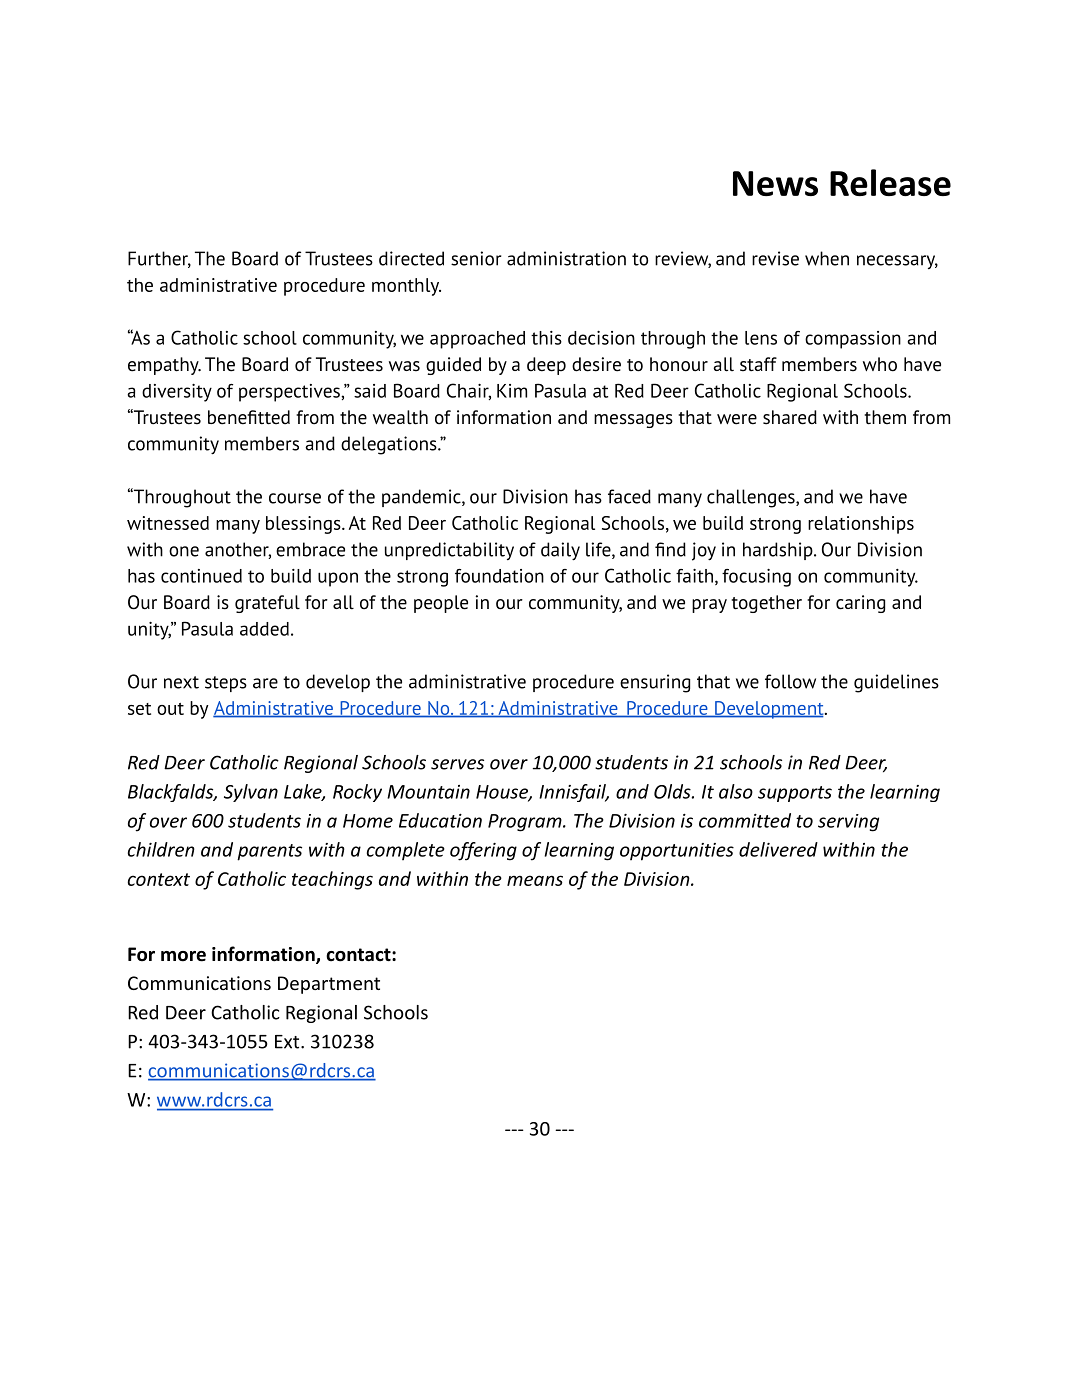 Image resolution: width=1079 pixels, height=1396 pixels. I want to click on means, so click(535, 880).
